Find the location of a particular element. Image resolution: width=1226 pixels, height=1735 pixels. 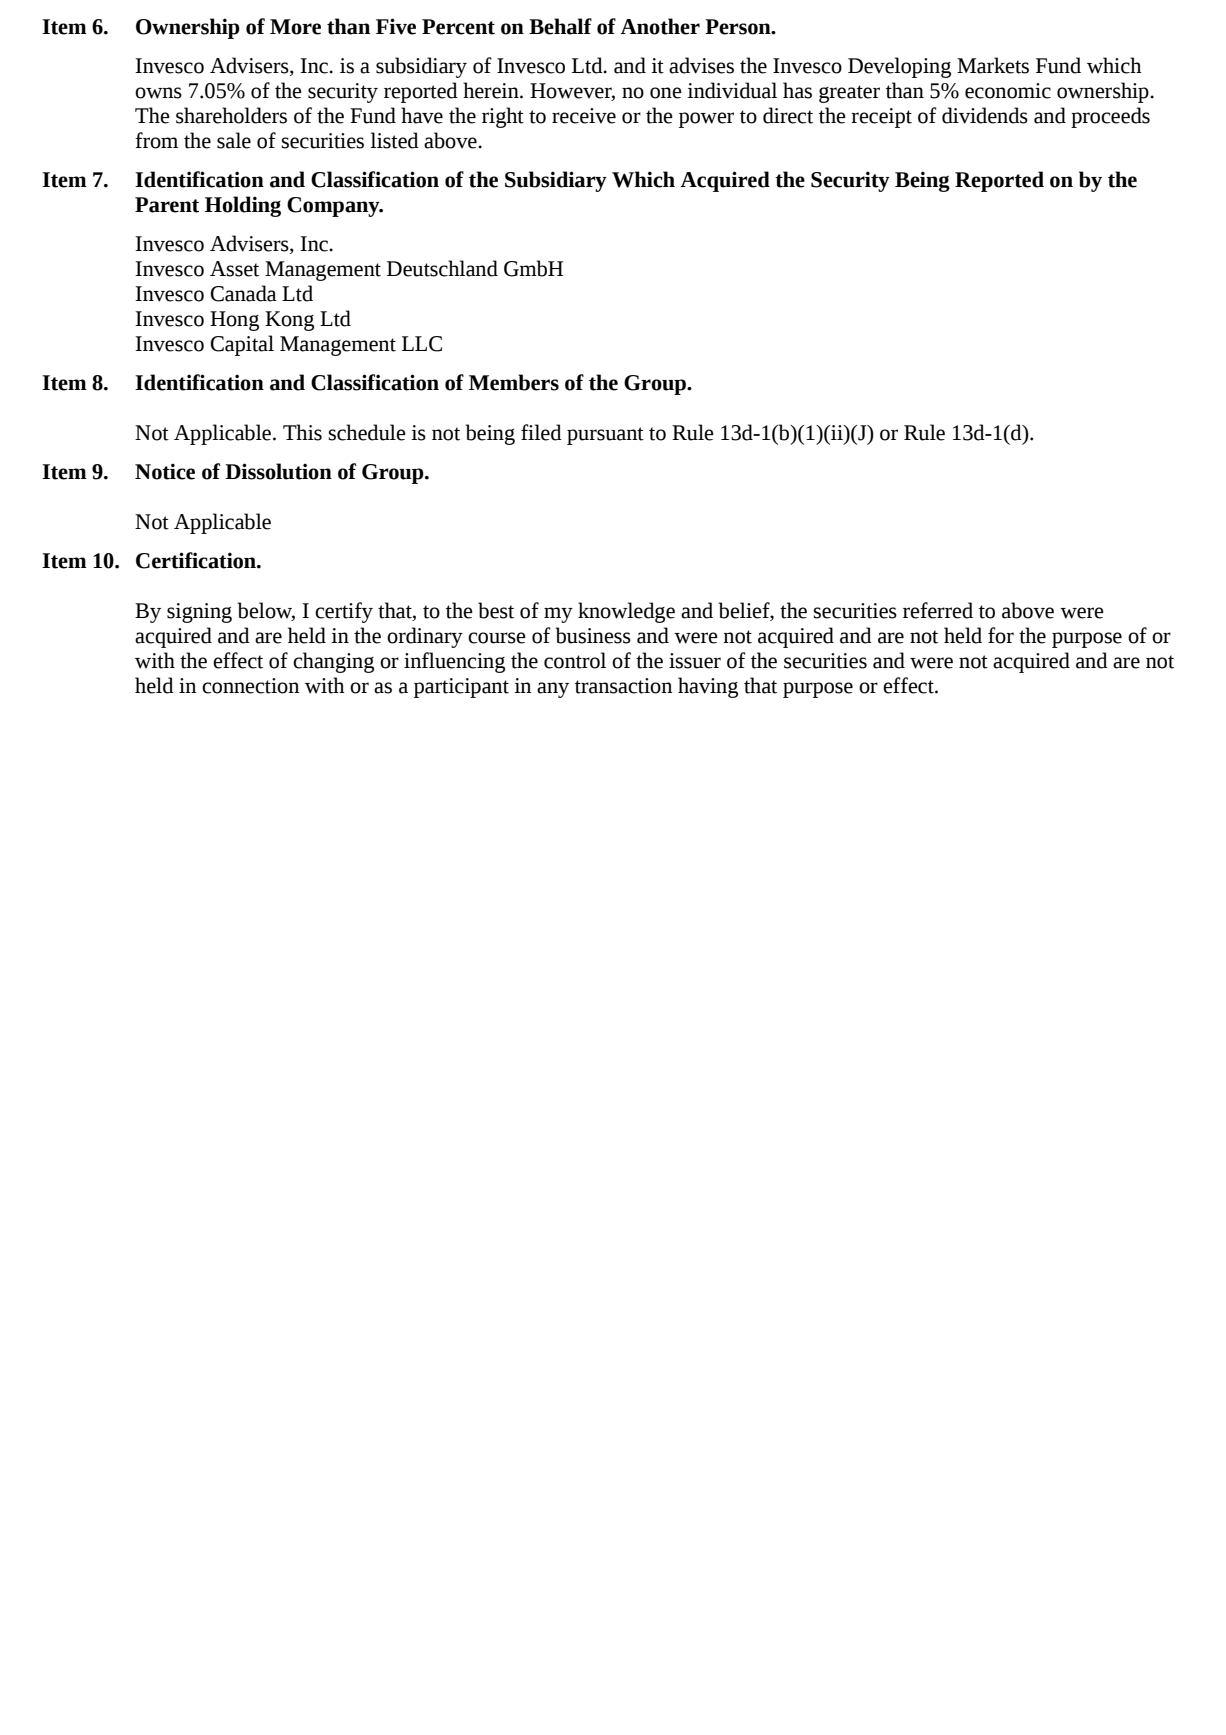

dividends is located at coordinates (985, 115).
